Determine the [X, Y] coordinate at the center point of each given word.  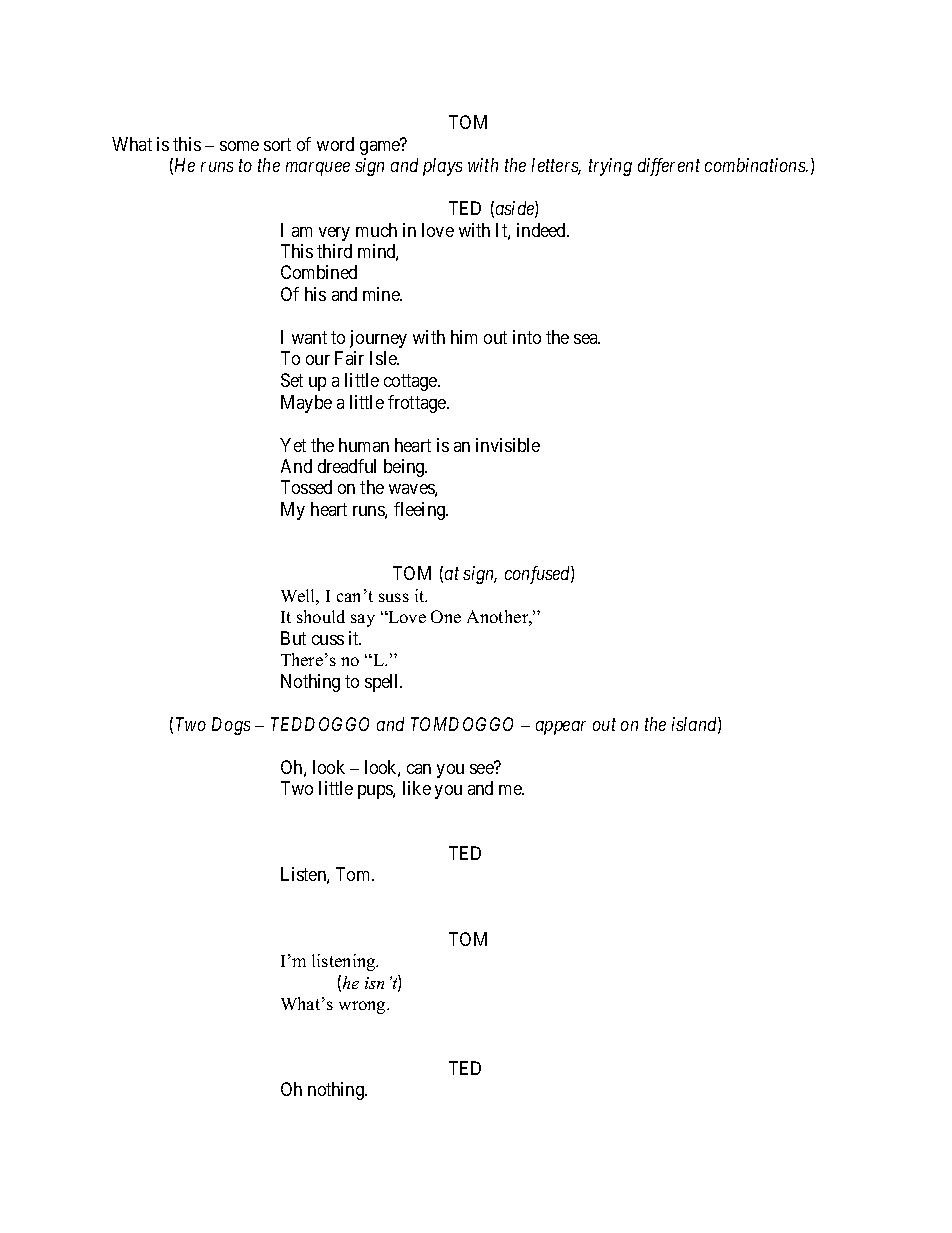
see [482, 768]
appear [561, 728]
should [321, 616]
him [464, 337]
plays [442, 167]
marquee [318, 169]
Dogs [231, 726]
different [669, 167]
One [446, 616]
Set [292, 380]
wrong [363, 1007]
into [527, 337]
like [417, 788]
